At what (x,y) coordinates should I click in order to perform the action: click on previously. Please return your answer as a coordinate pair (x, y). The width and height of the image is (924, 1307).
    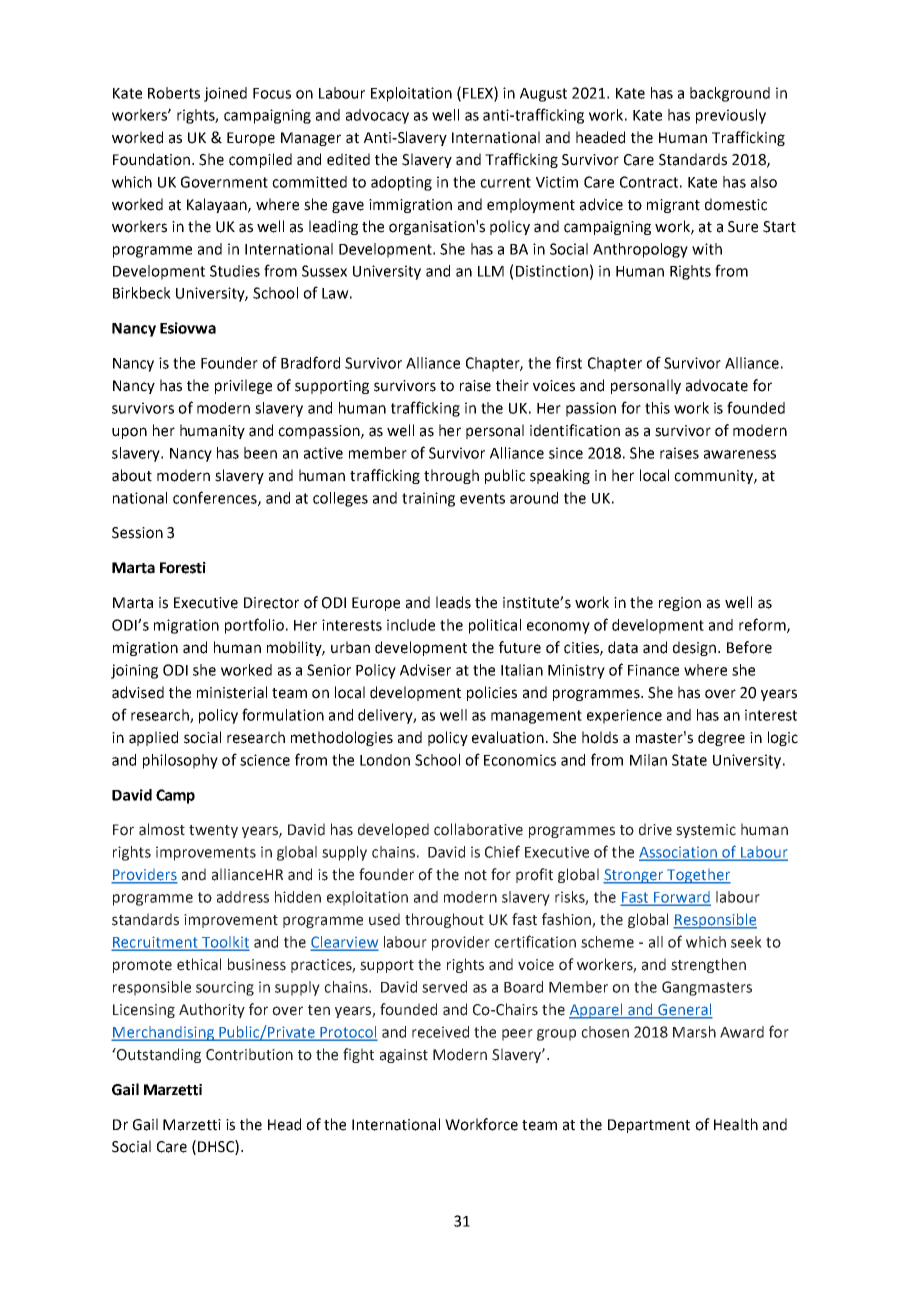
    Looking at the image, I should click on (731, 116).
